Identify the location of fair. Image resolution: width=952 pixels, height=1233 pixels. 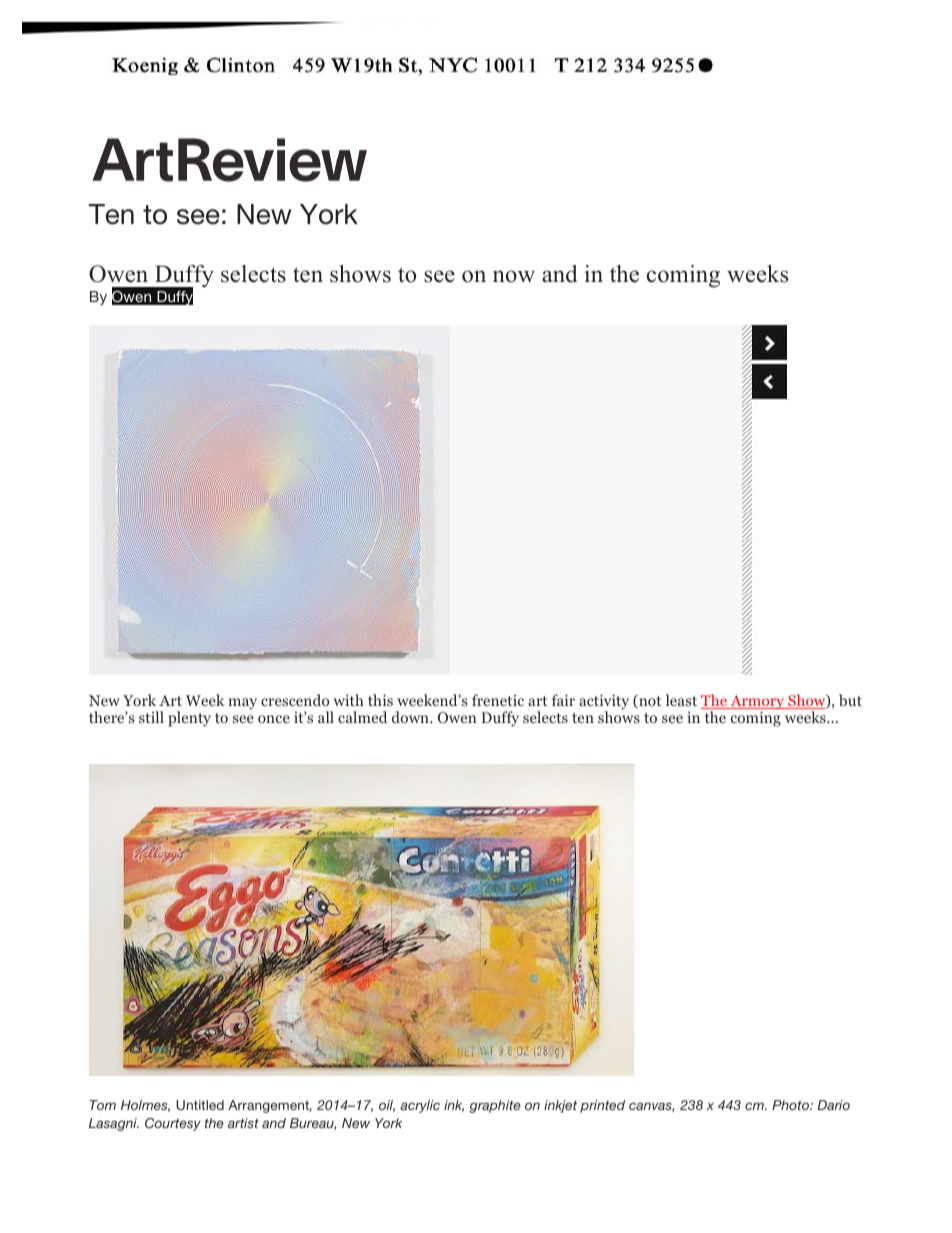
(563, 700).
